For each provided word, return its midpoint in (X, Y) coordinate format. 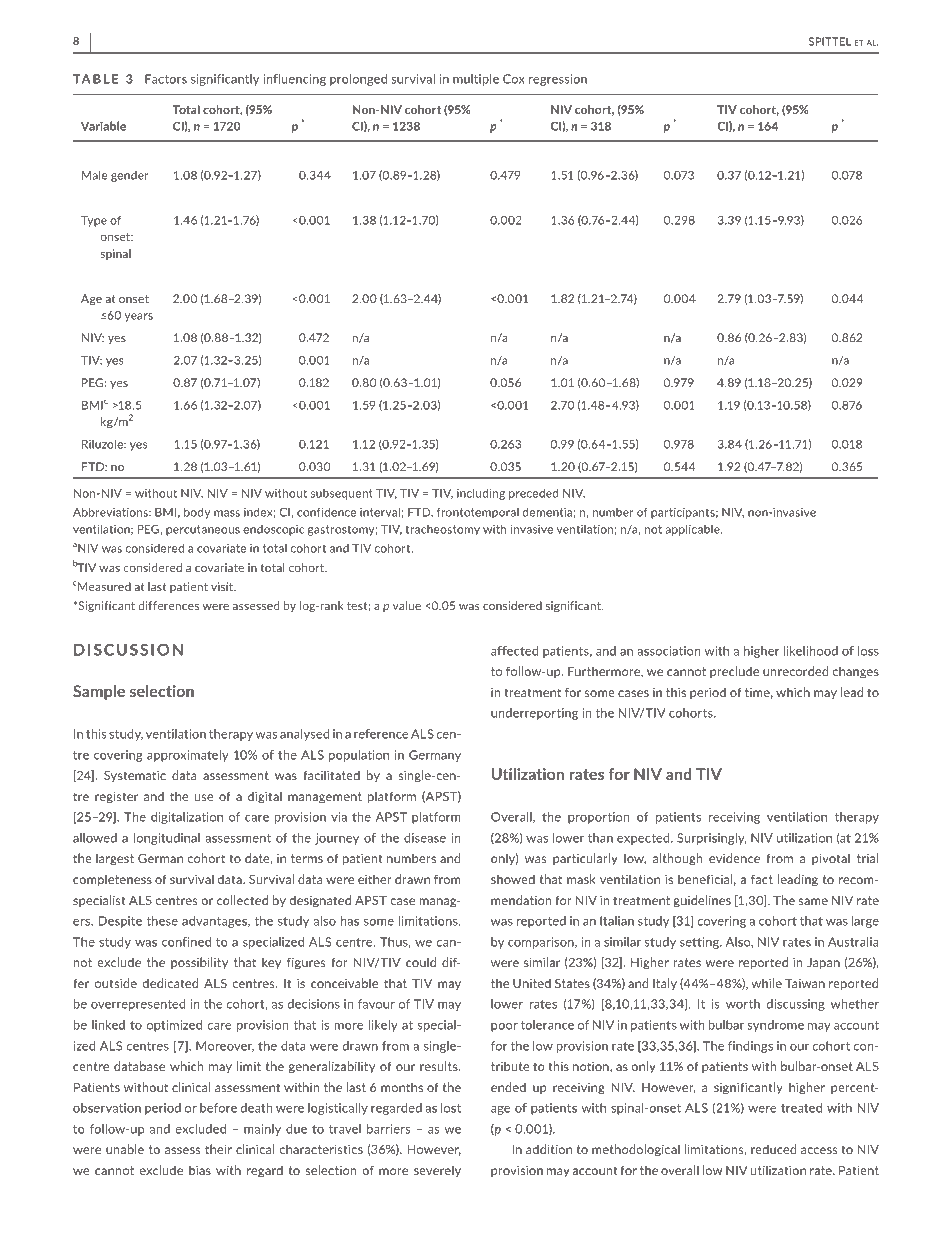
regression (558, 80)
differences (169, 605)
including (481, 494)
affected (514, 651)
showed (513, 879)
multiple (476, 80)
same (813, 901)
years (139, 317)
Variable (103, 126)
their (218, 1149)
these (162, 921)
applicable (693, 530)
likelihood (811, 651)
